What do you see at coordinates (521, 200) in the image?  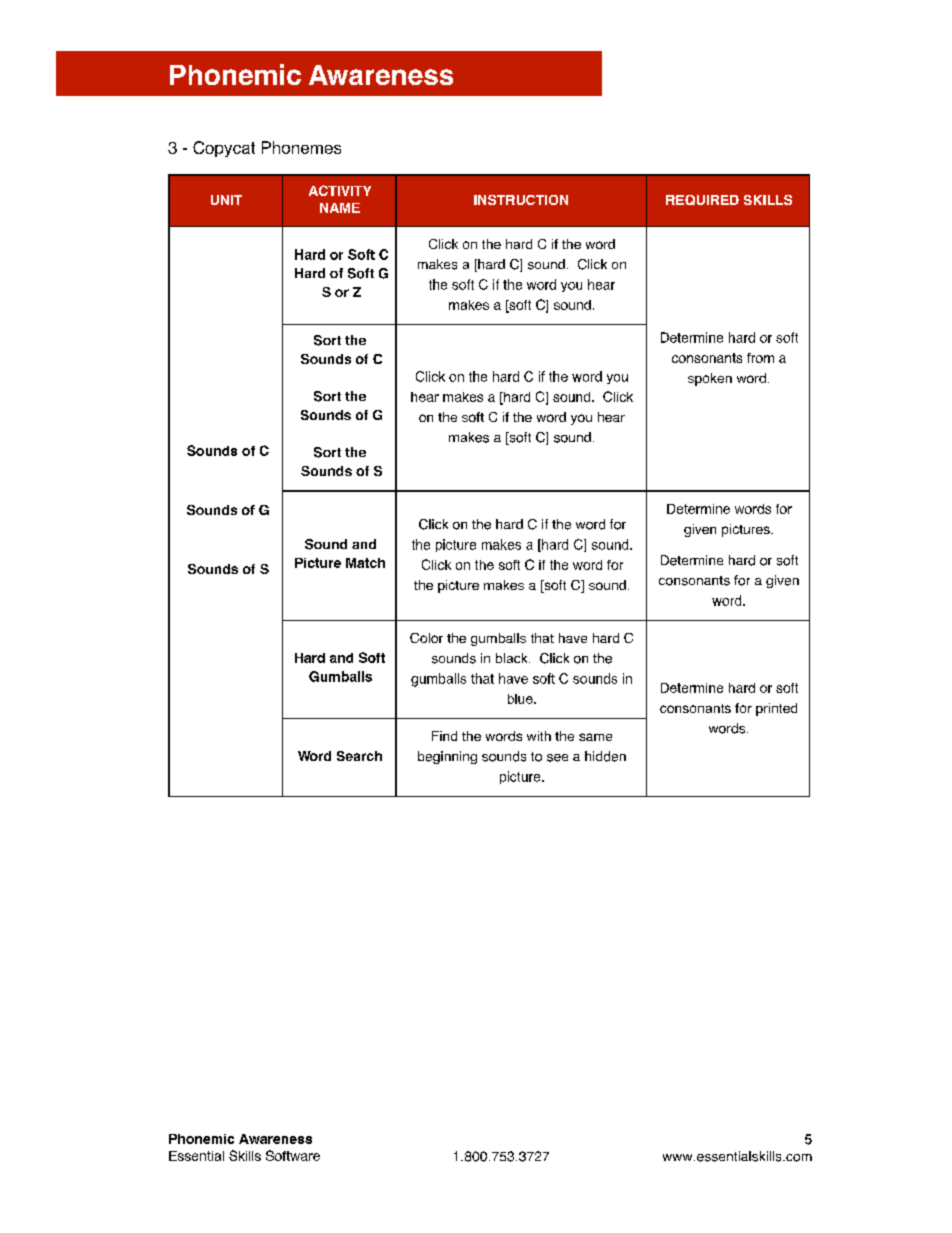 I see `INSTRUCTION` at bounding box center [521, 200].
